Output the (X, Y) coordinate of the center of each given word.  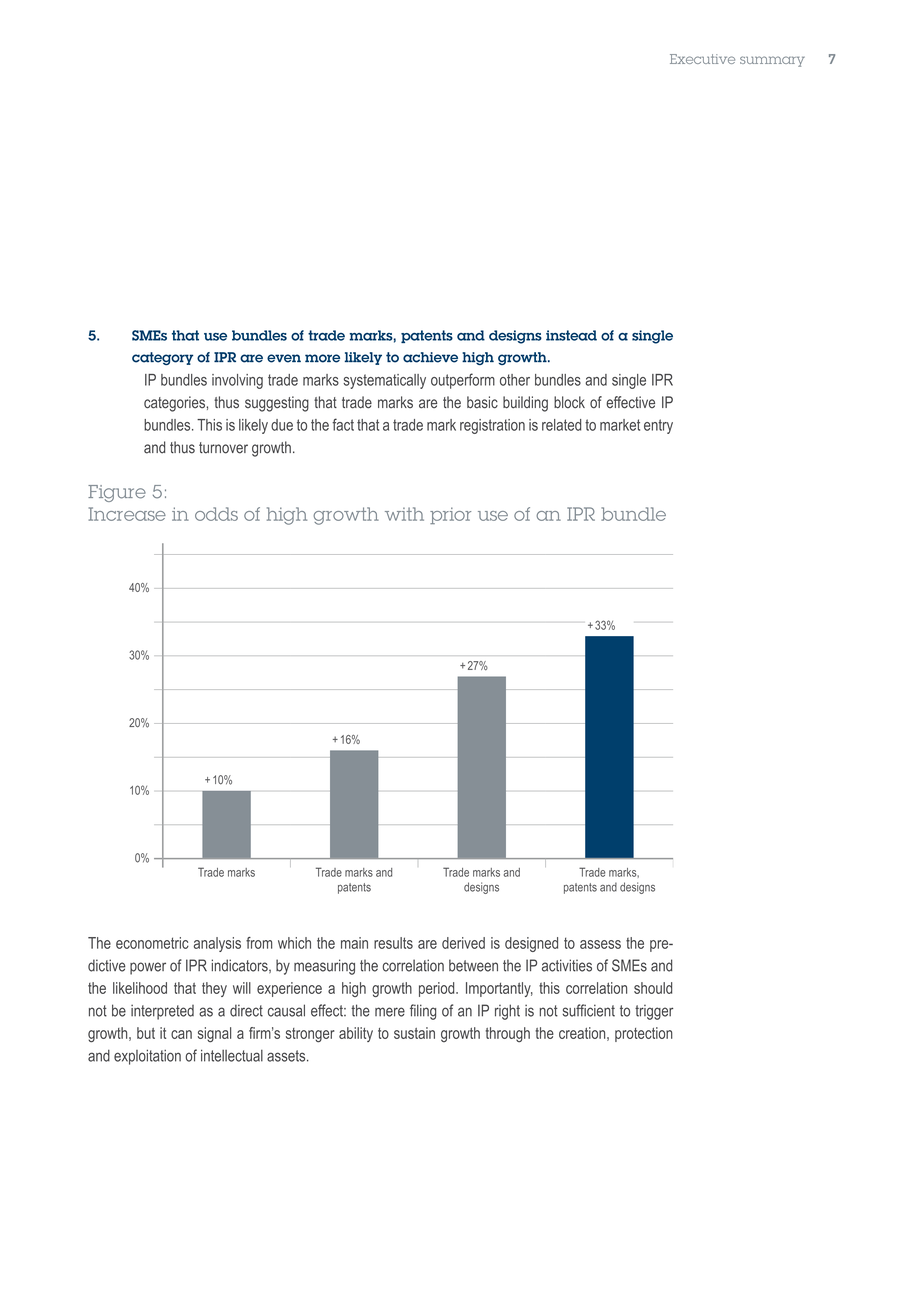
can (181, 1034)
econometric (152, 943)
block (569, 402)
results (393, 943)
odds (216, 514)
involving (237, 381)
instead (571, 335)
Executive (702, 59)
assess (600, 944)
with (404, 514)
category (162, 358)
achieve (430, 357)
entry (658, 426)
